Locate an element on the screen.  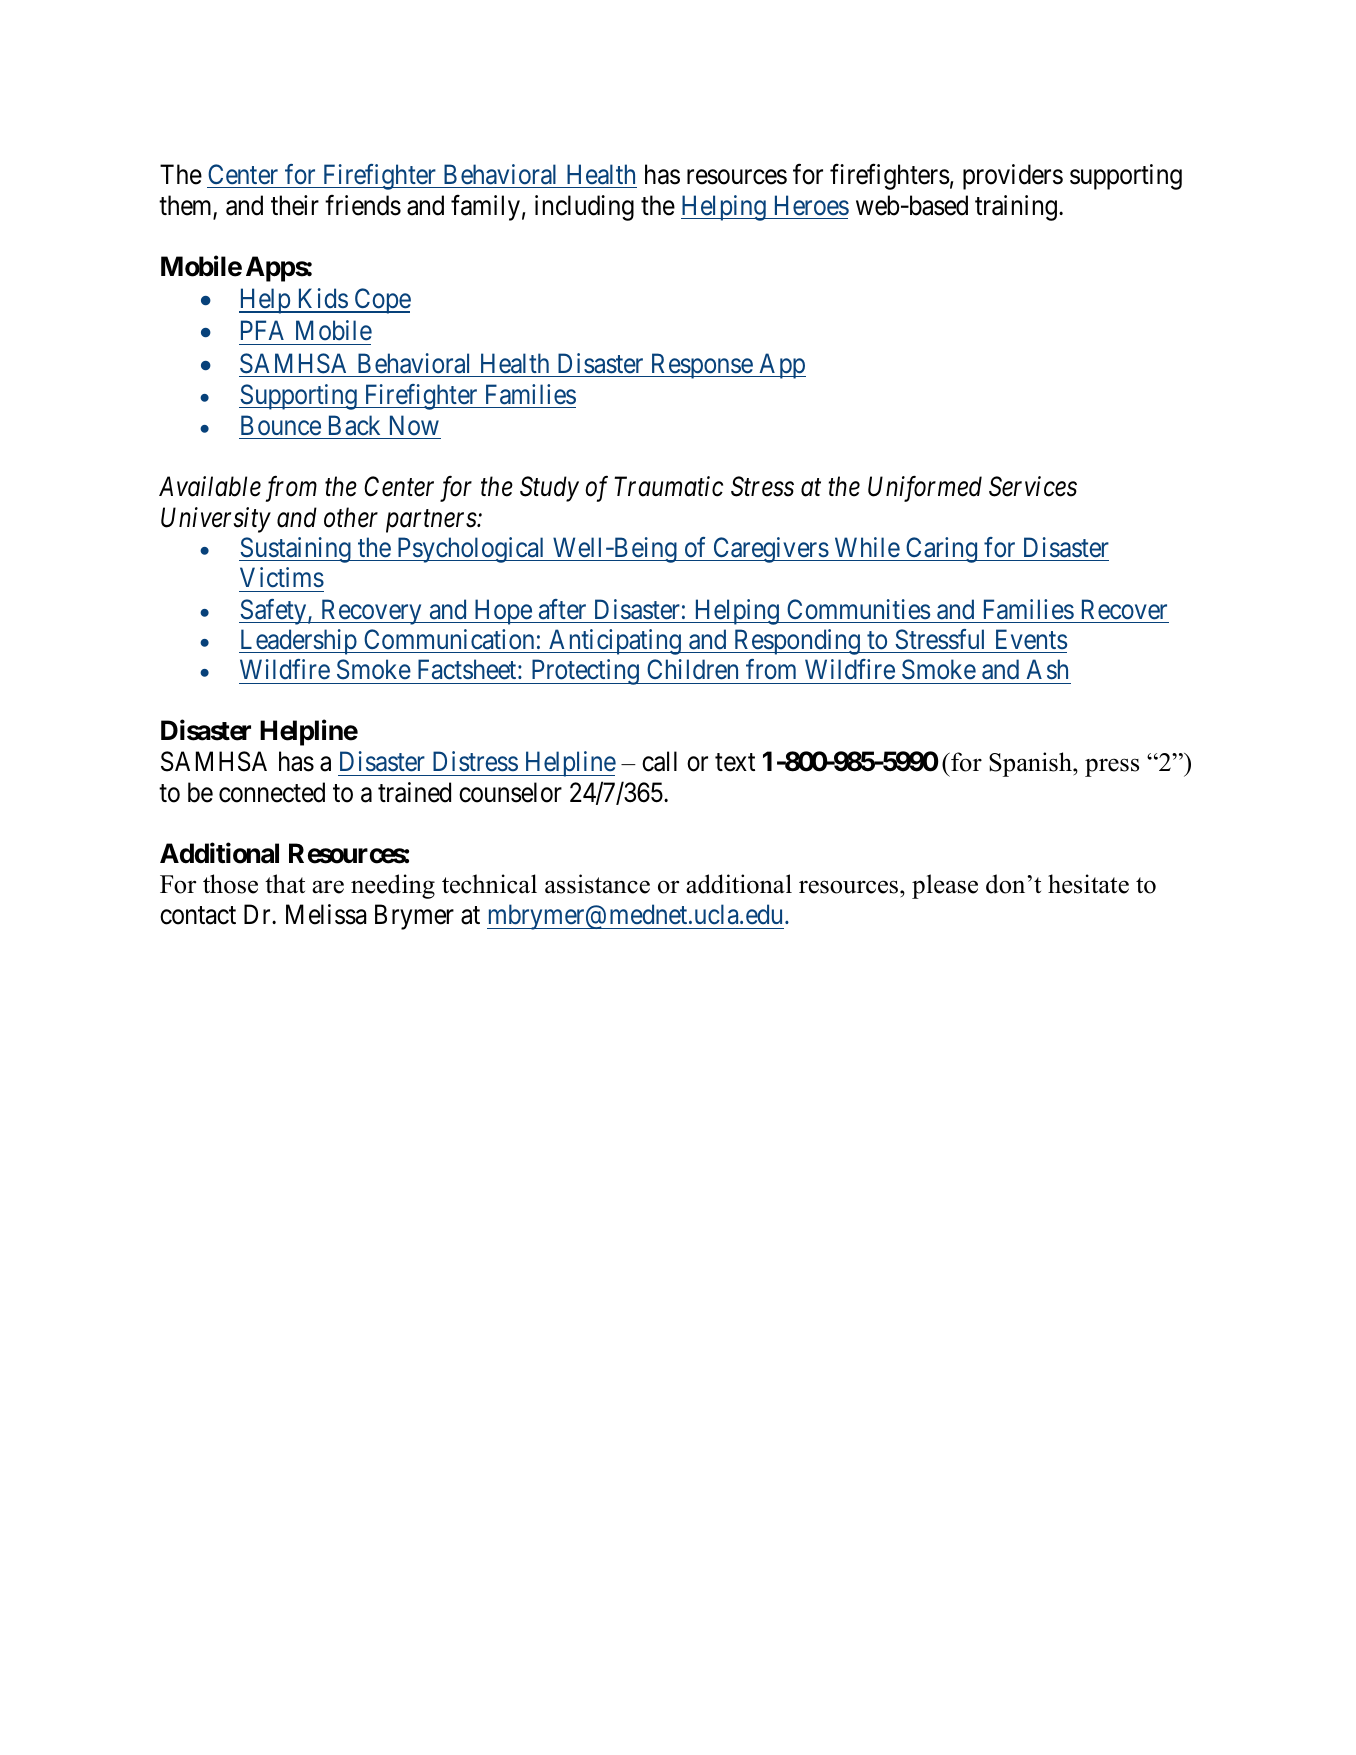
Children is located at coordinates (692, 669).
